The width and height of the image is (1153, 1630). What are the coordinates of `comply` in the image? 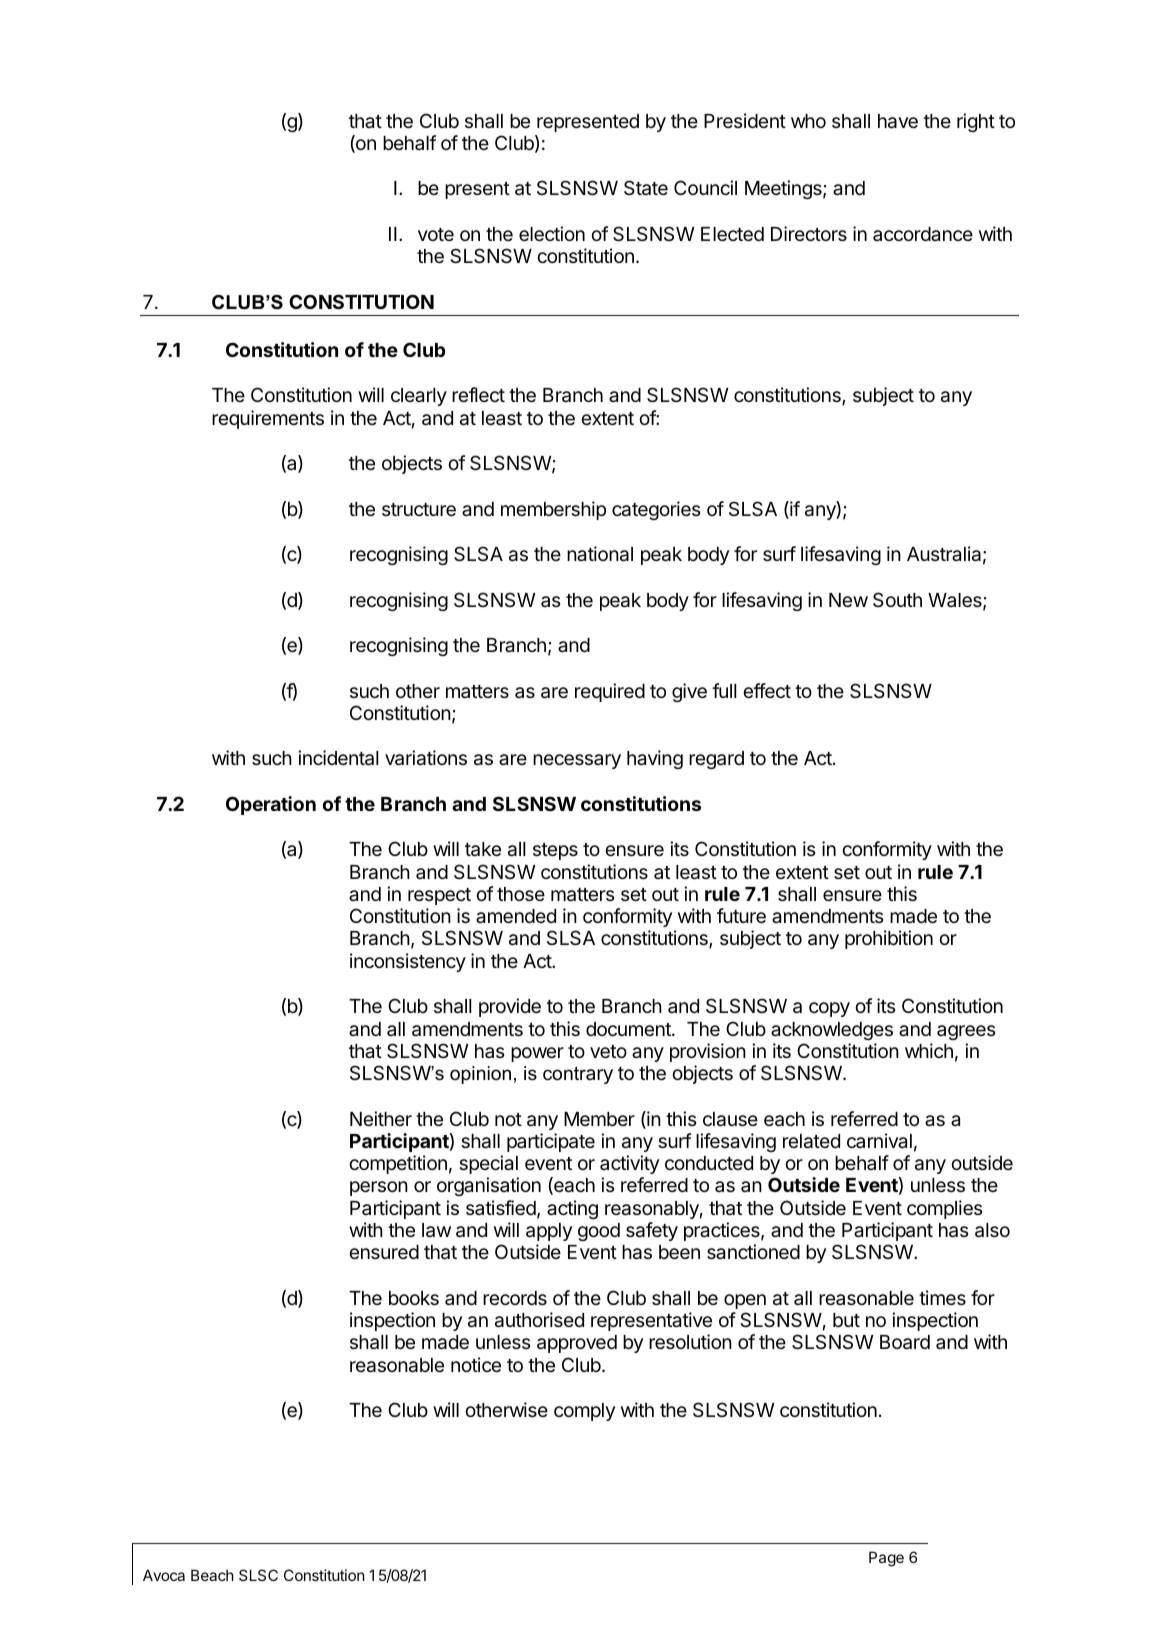 It's located at (584, 1412).
